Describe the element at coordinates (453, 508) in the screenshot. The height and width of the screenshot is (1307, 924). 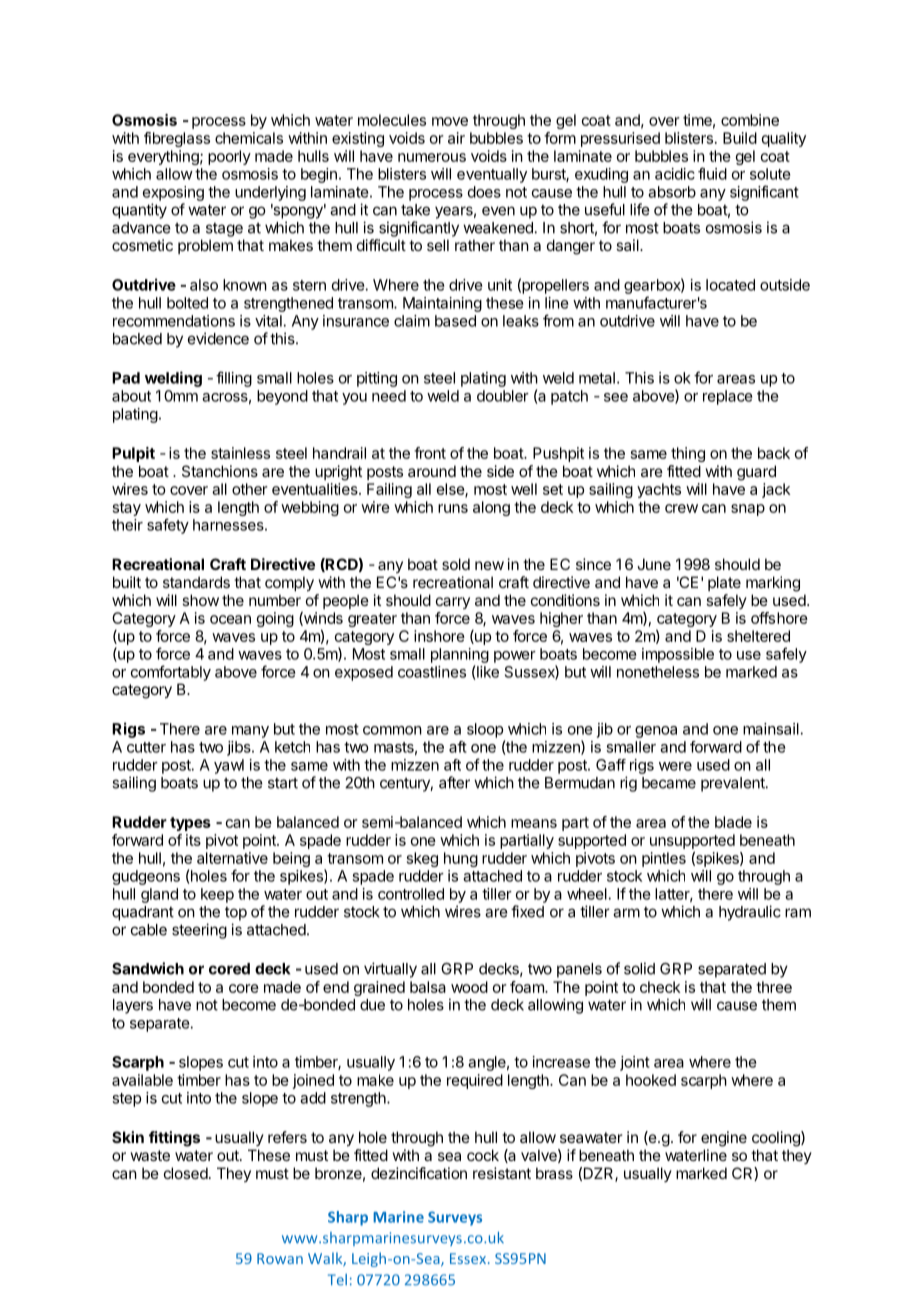
I see `runs` at that location.
